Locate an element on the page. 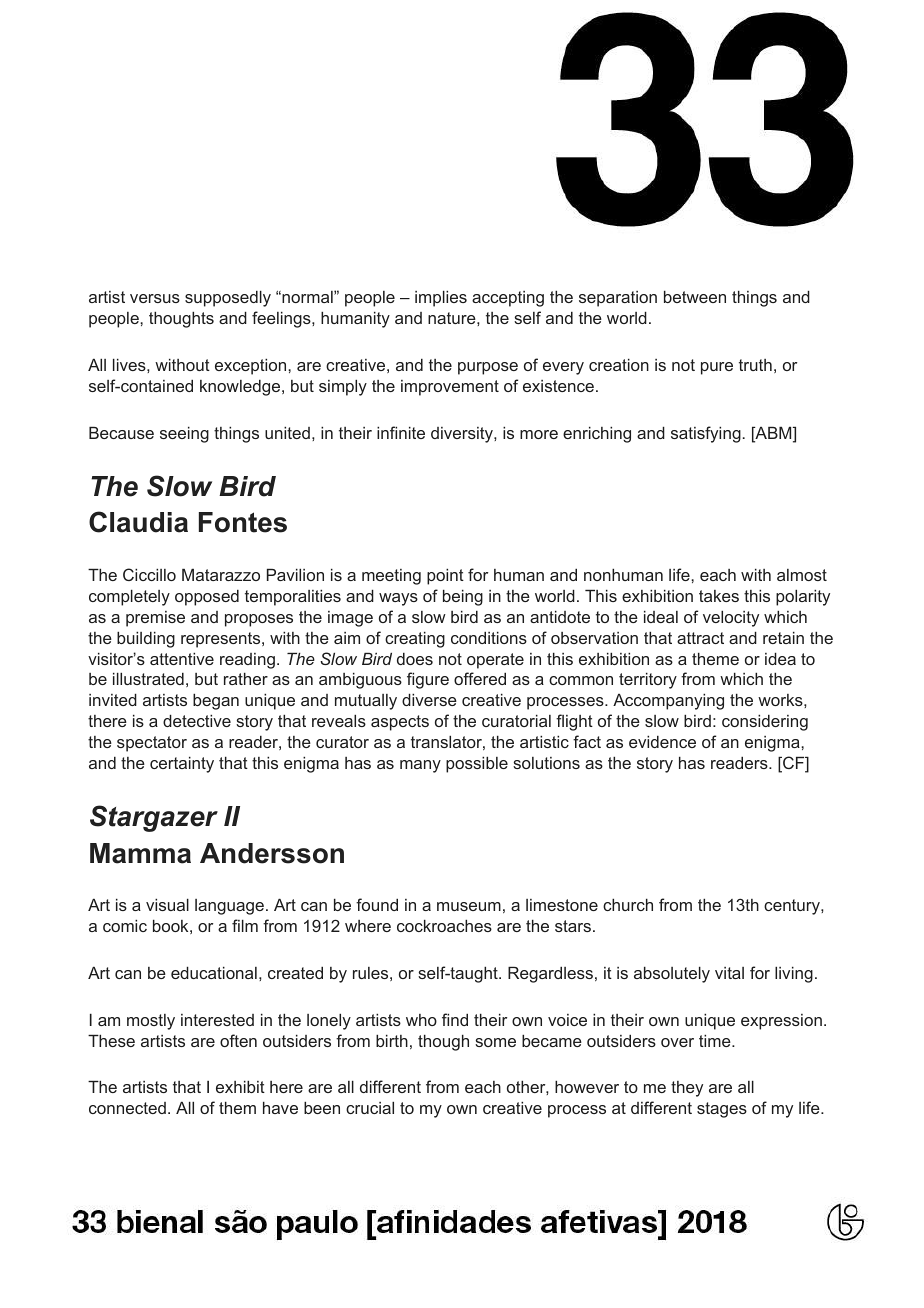 The height and width of the page is (1308, 924). some is located at coordinates (495, 1042).
